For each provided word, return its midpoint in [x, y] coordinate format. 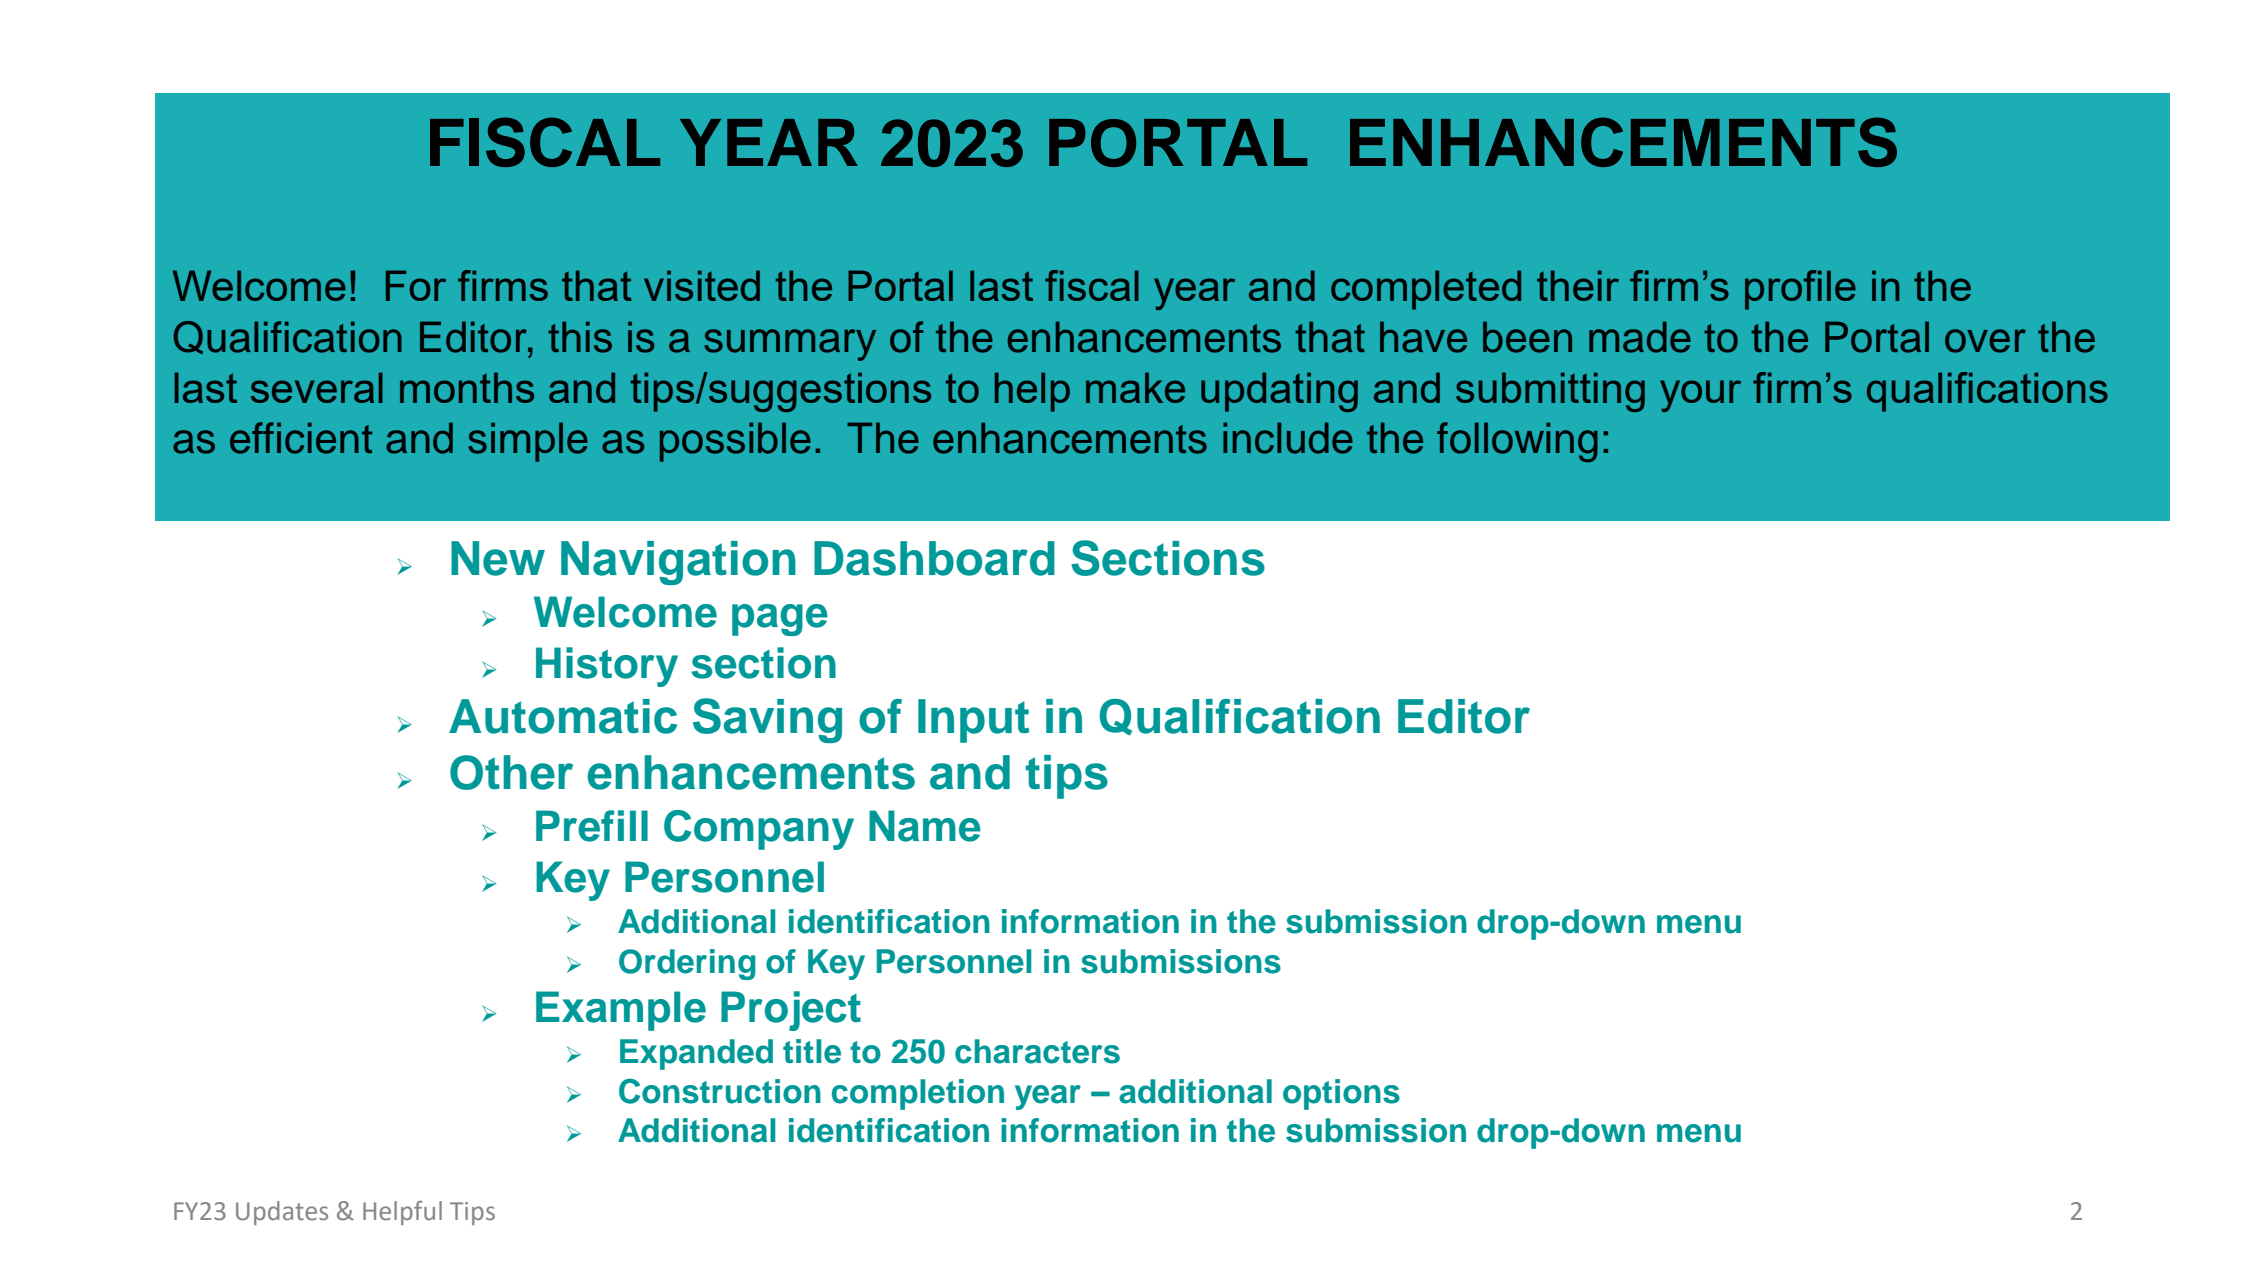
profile [1800, 290]
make [1135, 387]
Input [973, 721]
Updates [282, 1213]
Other [511, 772]
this [580, 337]
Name [925, 826]
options [1341, 1094]
